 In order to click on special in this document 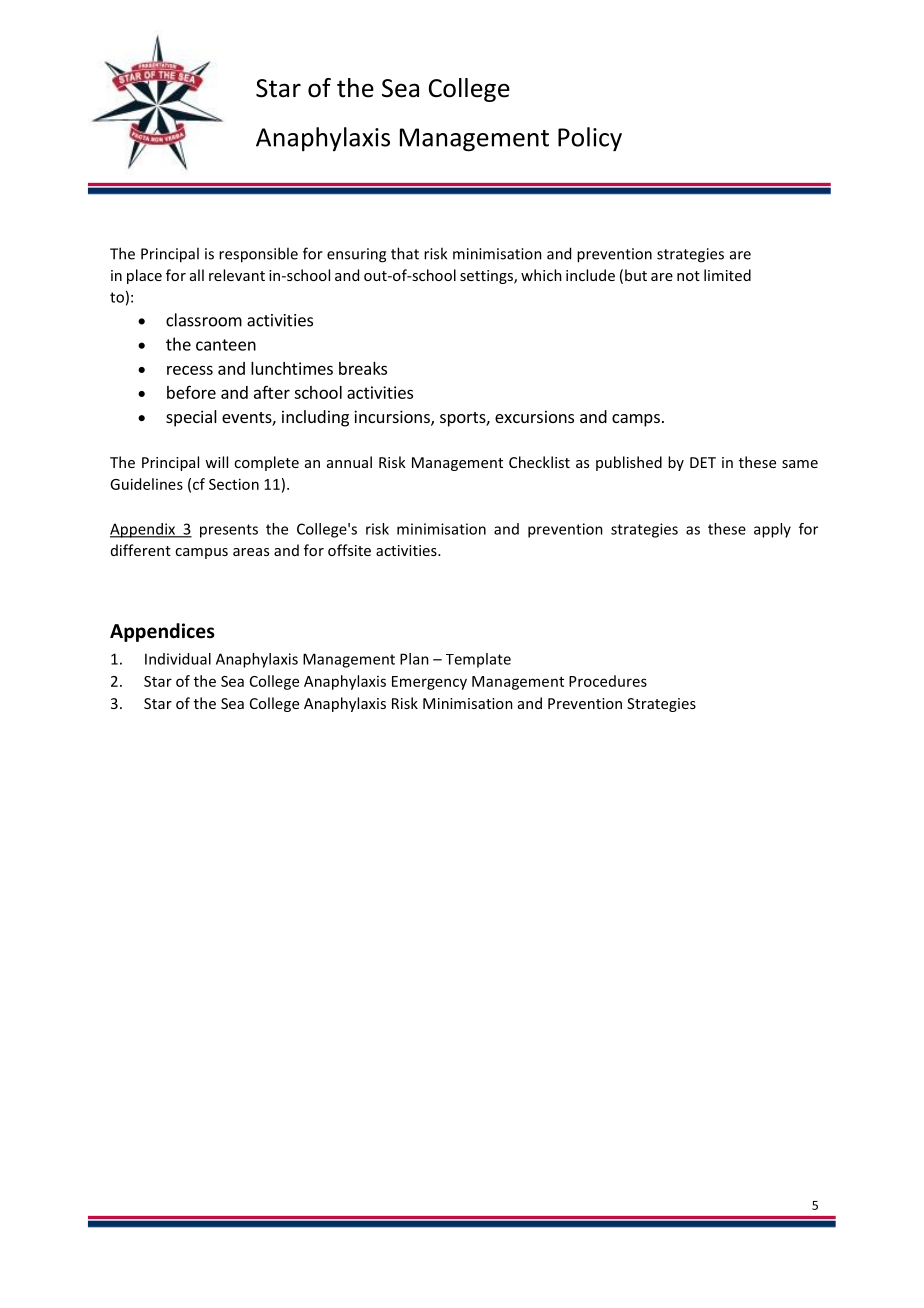, I will do `click(191, 418)`.
